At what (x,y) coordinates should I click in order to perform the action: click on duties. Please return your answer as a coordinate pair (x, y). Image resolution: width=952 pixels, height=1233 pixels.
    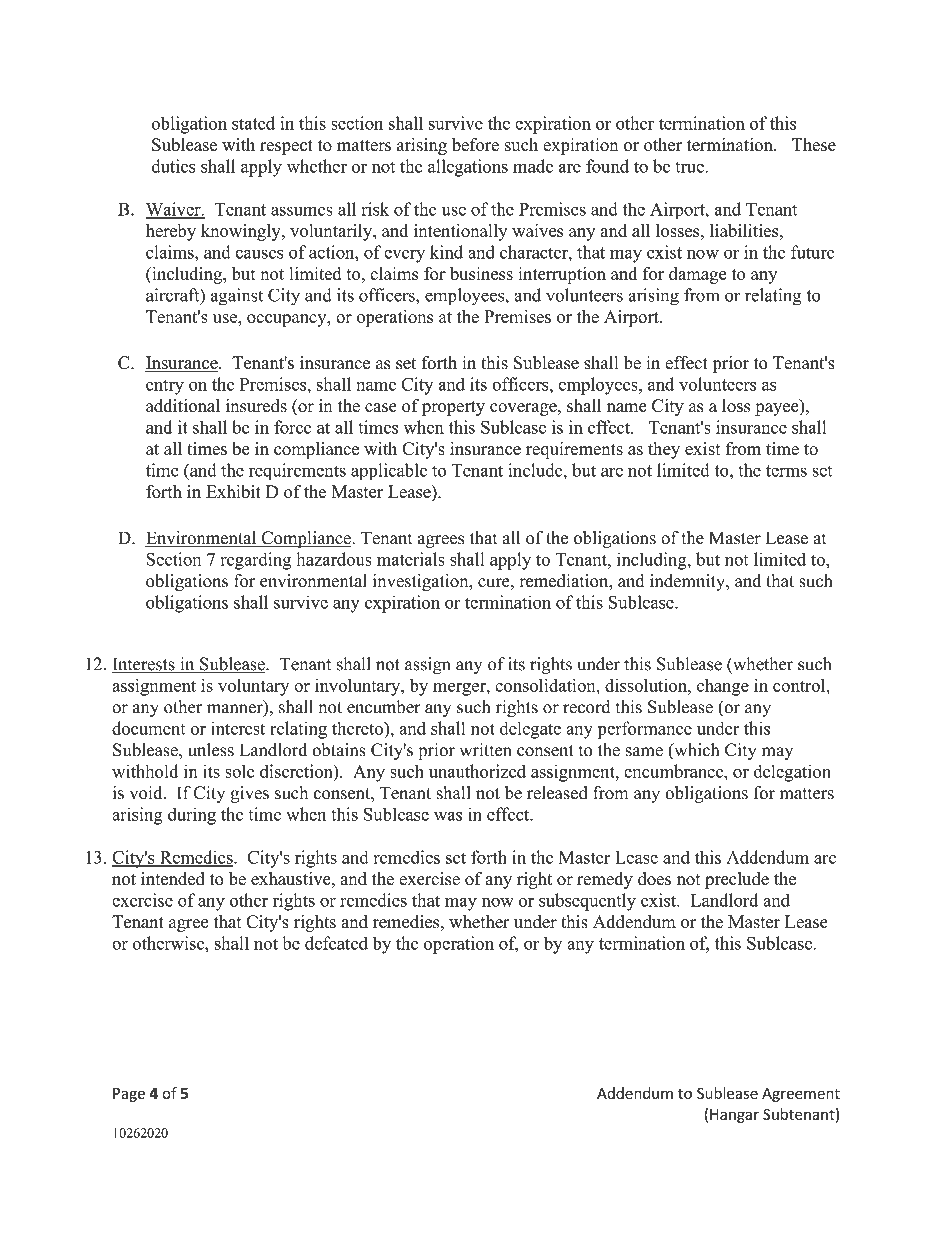
    Looking at the image, I should click on (173, 166).
